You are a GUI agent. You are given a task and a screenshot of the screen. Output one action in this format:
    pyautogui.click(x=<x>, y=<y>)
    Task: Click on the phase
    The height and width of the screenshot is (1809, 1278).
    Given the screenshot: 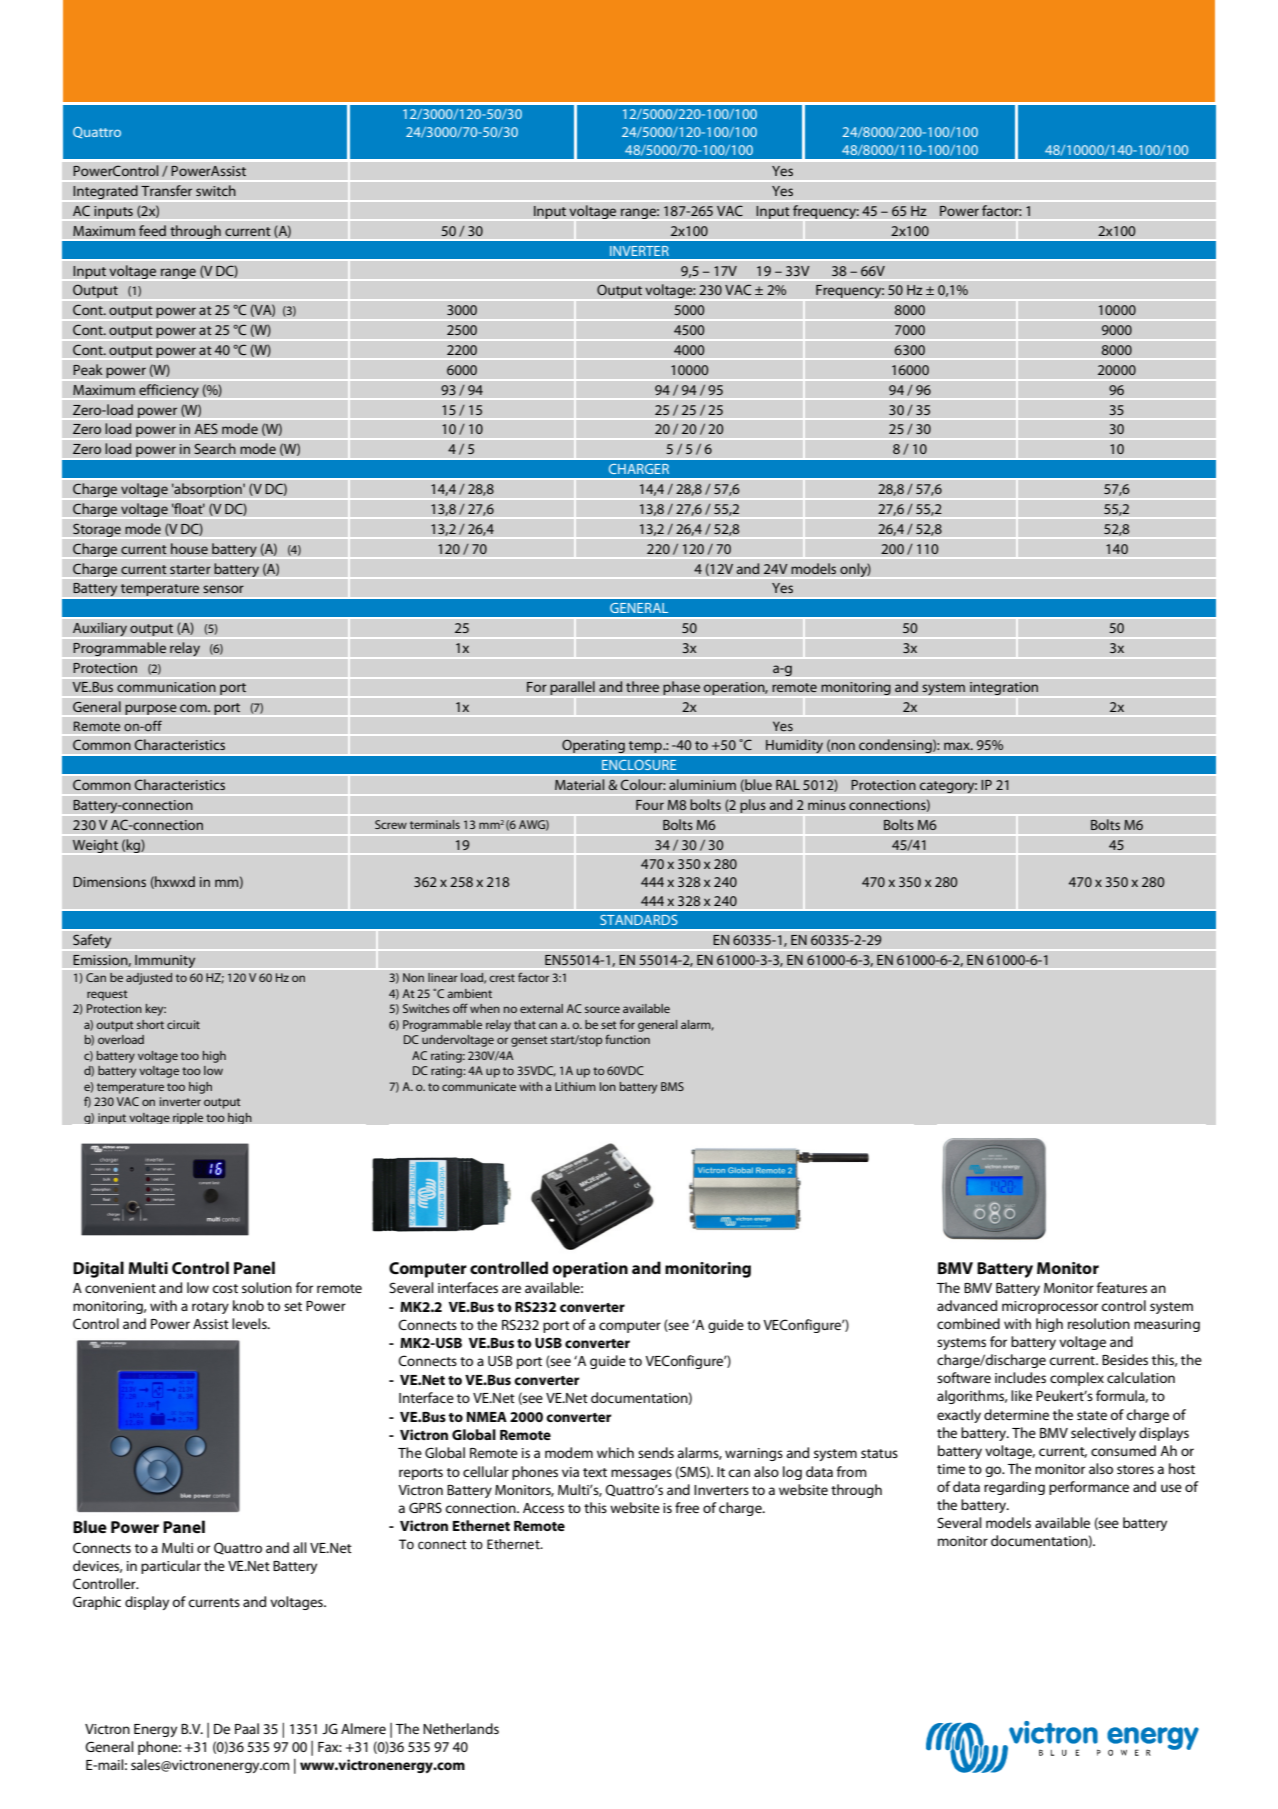 What is the action you would take?
    pyautogui.click(x=681, y=688)
